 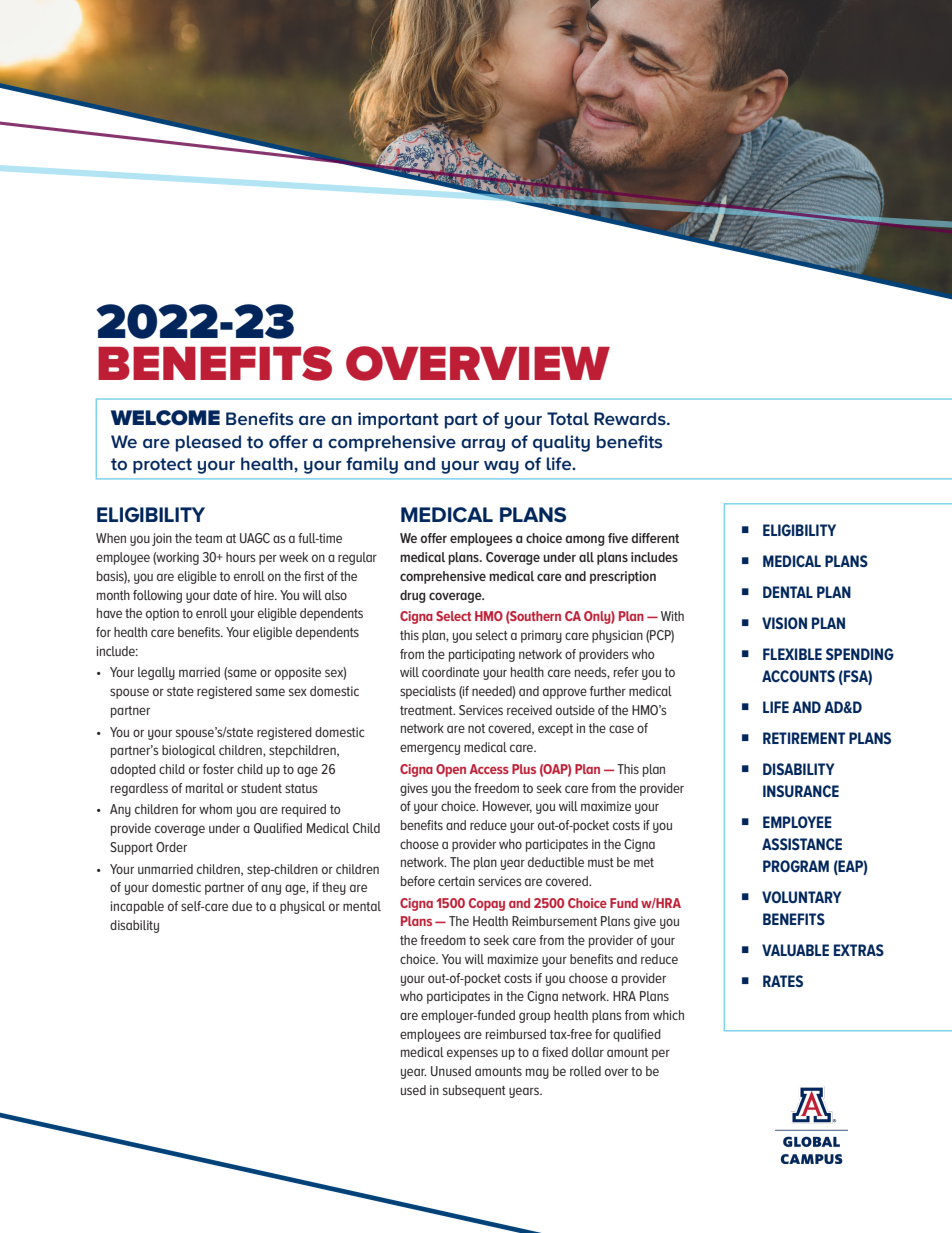 I want to click on FLEXIBLE, so click(x=792, y=654).
